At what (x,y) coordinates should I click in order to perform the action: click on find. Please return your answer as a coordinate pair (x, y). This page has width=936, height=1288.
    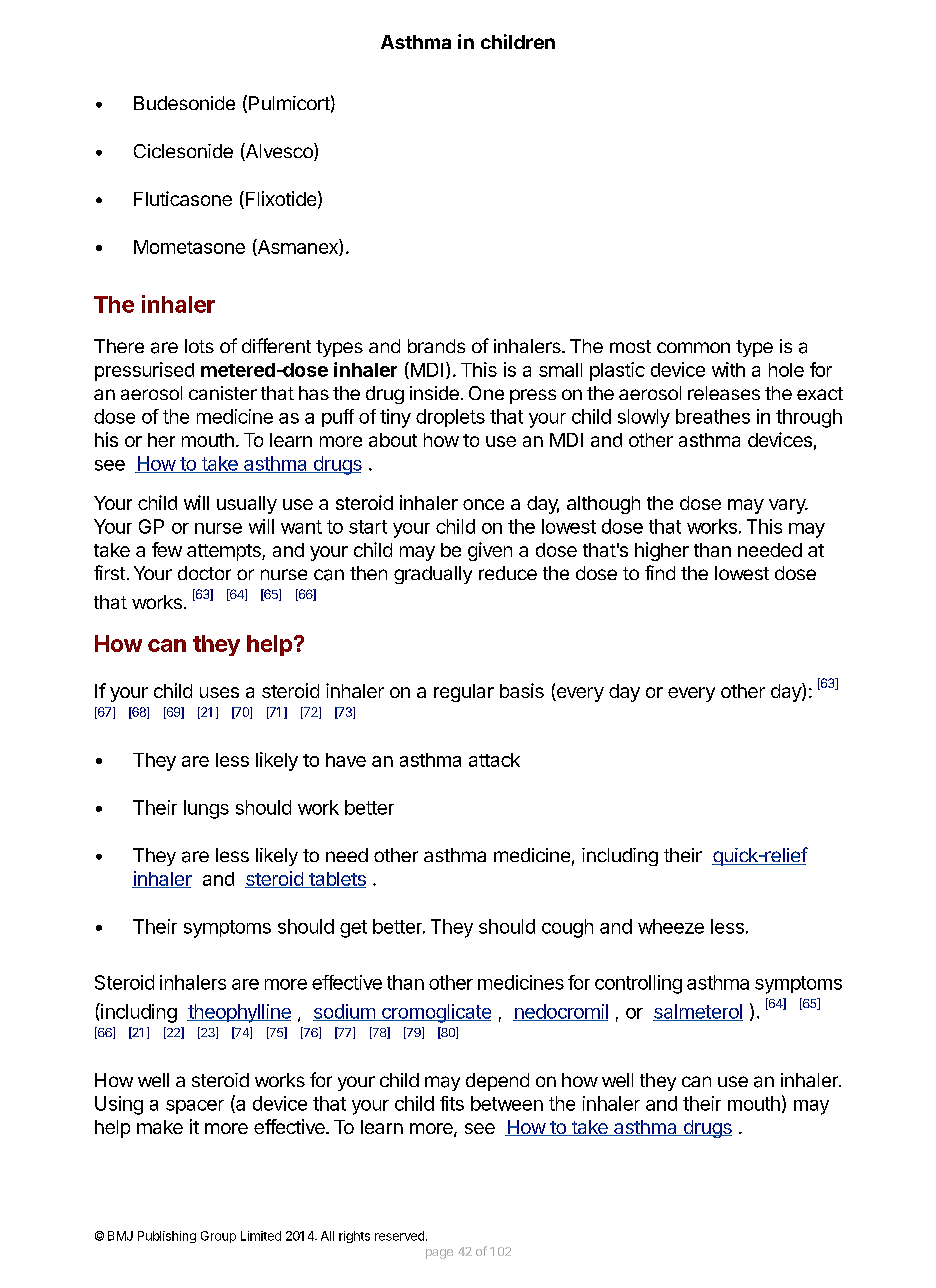
    Looking at the image, I should click on (660, 572).
